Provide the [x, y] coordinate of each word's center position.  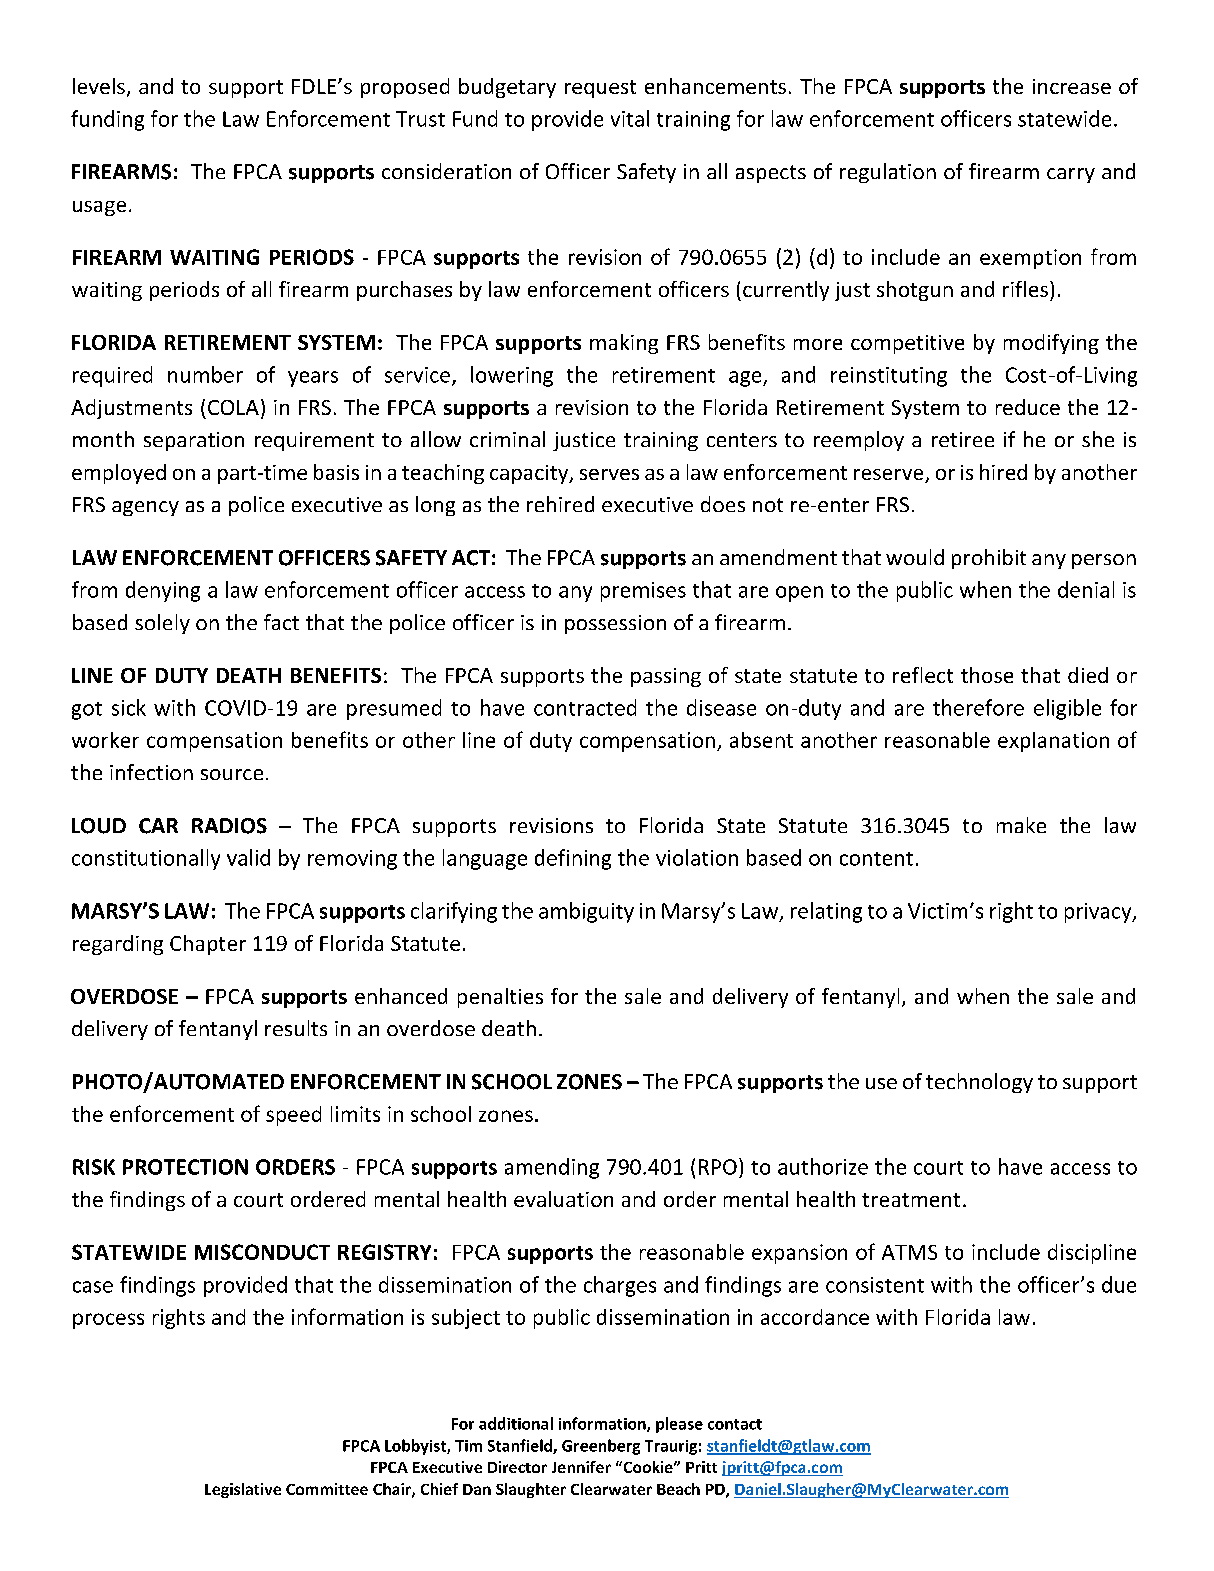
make [1021, 825]
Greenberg [601, 1447]
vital [630, 118]
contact [735, 1424]
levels [99, 86]
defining [573, 859]
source [232, 774]
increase [1072, 86]
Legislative [243, 1490]
